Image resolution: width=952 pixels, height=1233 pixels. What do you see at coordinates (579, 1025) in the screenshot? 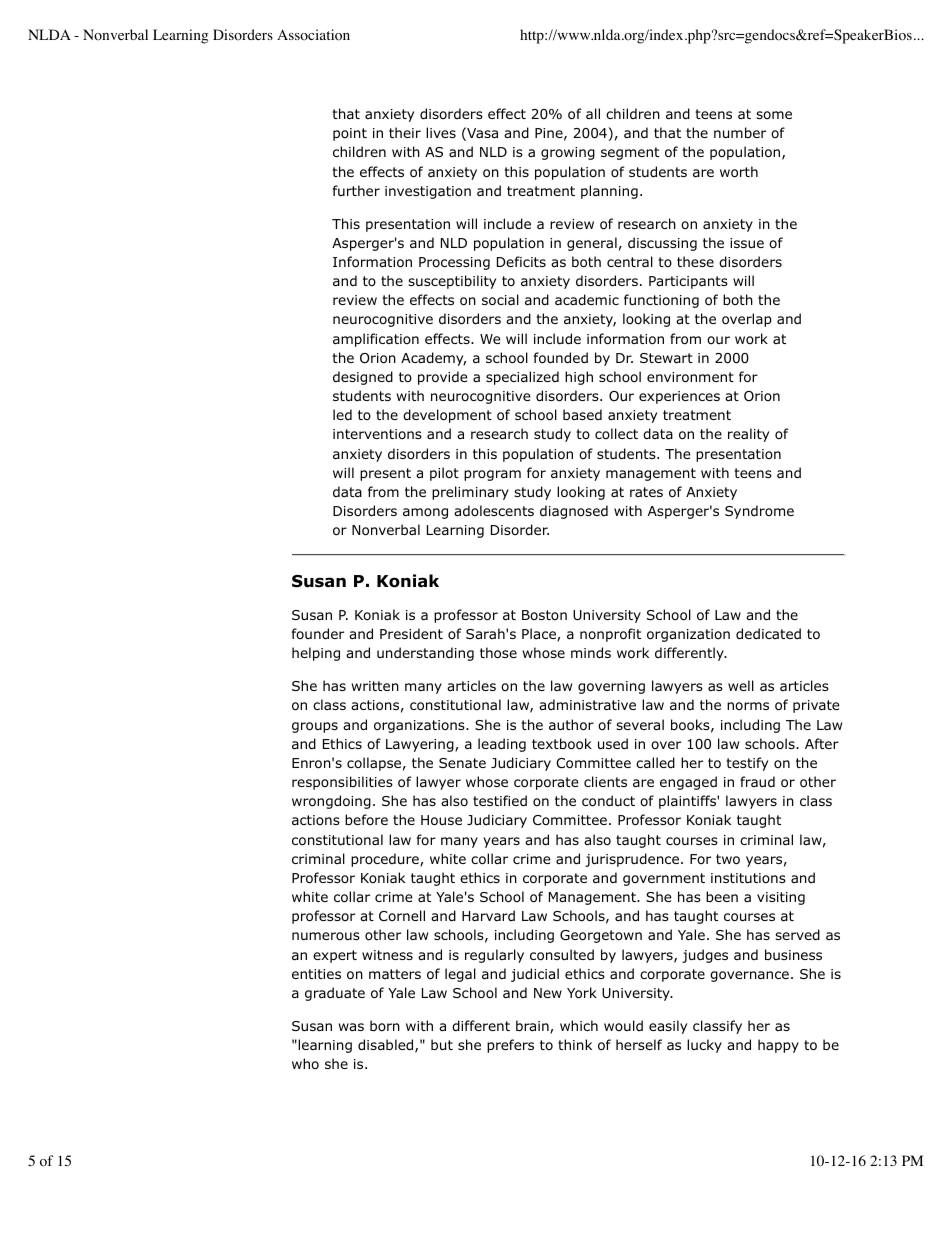
I see `which` at bounding box center [579, 1025].
